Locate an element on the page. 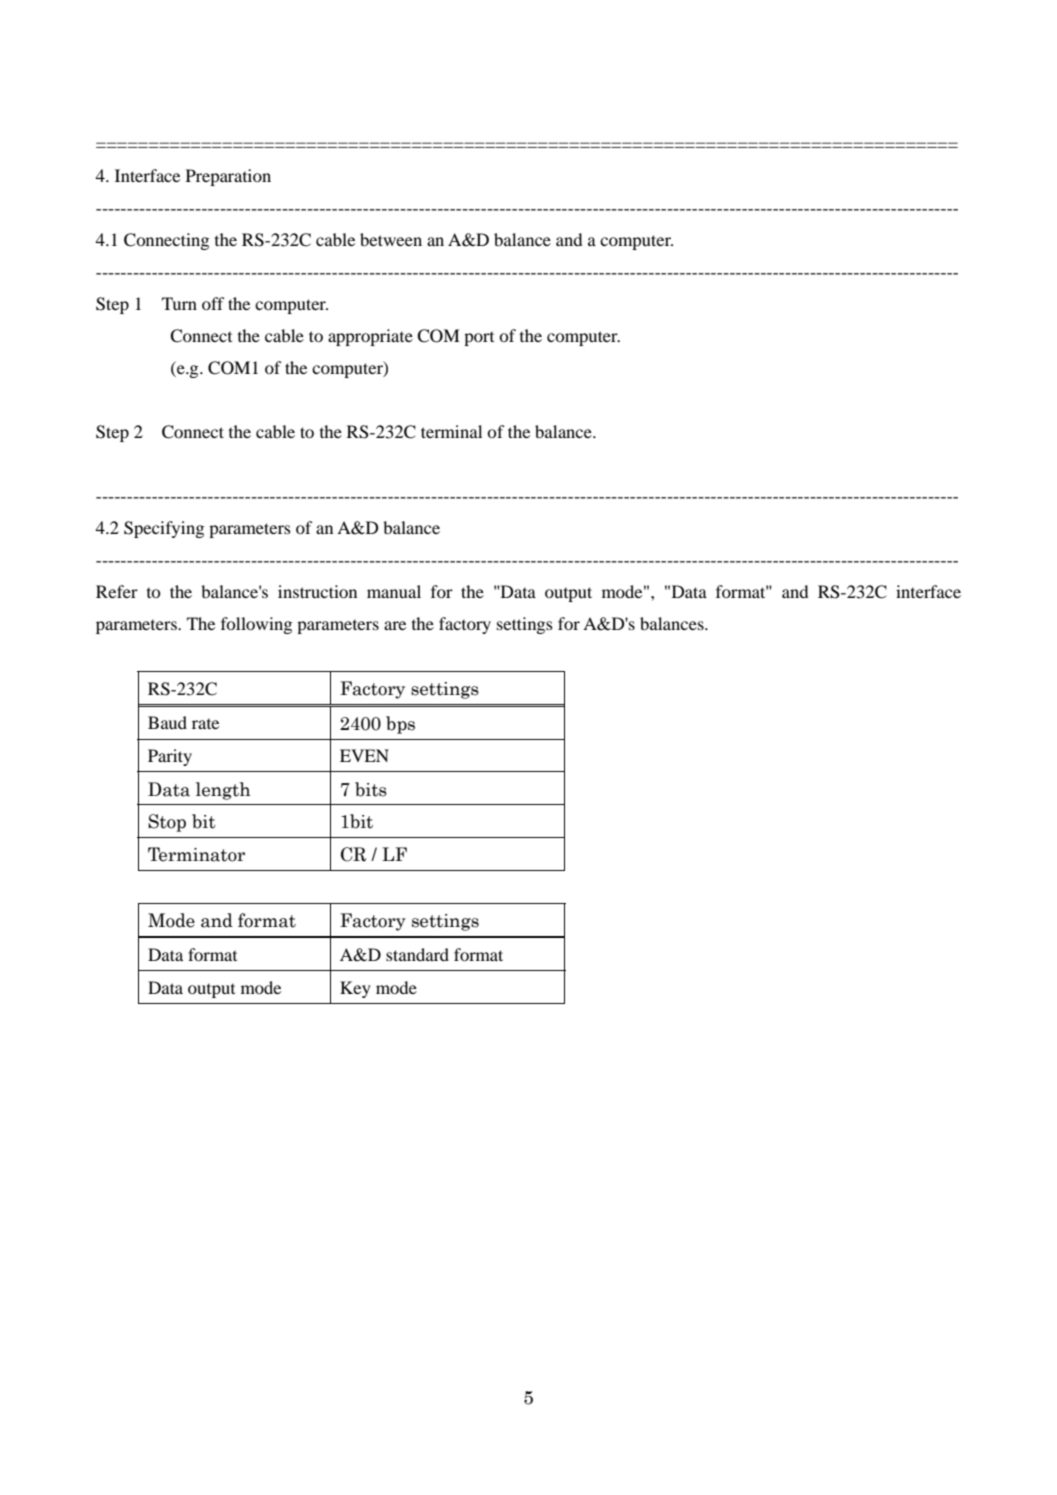 The width and height of the page is (1057, 1495). EVEN is located at coordinates (364, 755).
